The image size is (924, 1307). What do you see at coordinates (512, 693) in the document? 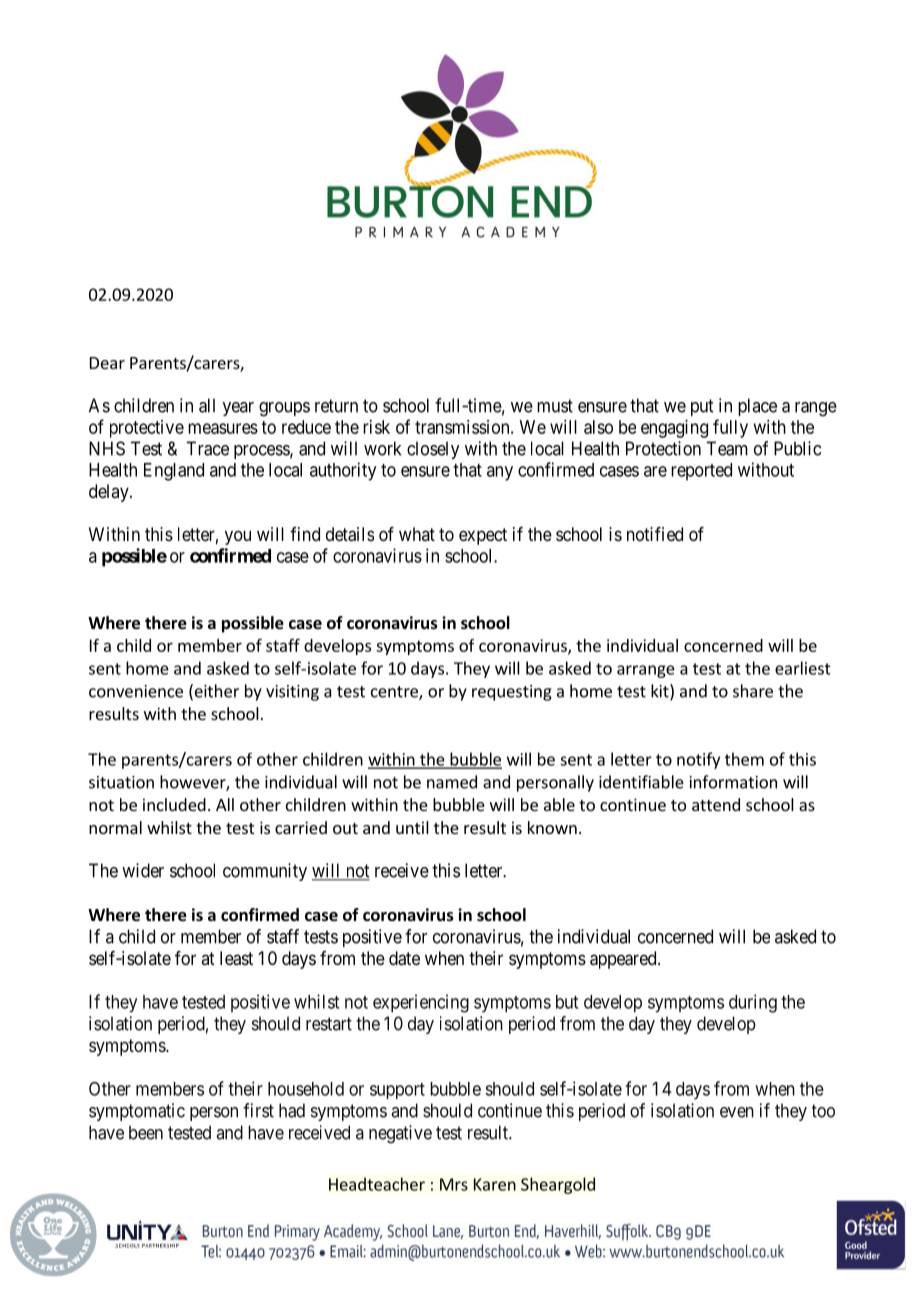
I see `requesting` at bounding box center [512, 693].
